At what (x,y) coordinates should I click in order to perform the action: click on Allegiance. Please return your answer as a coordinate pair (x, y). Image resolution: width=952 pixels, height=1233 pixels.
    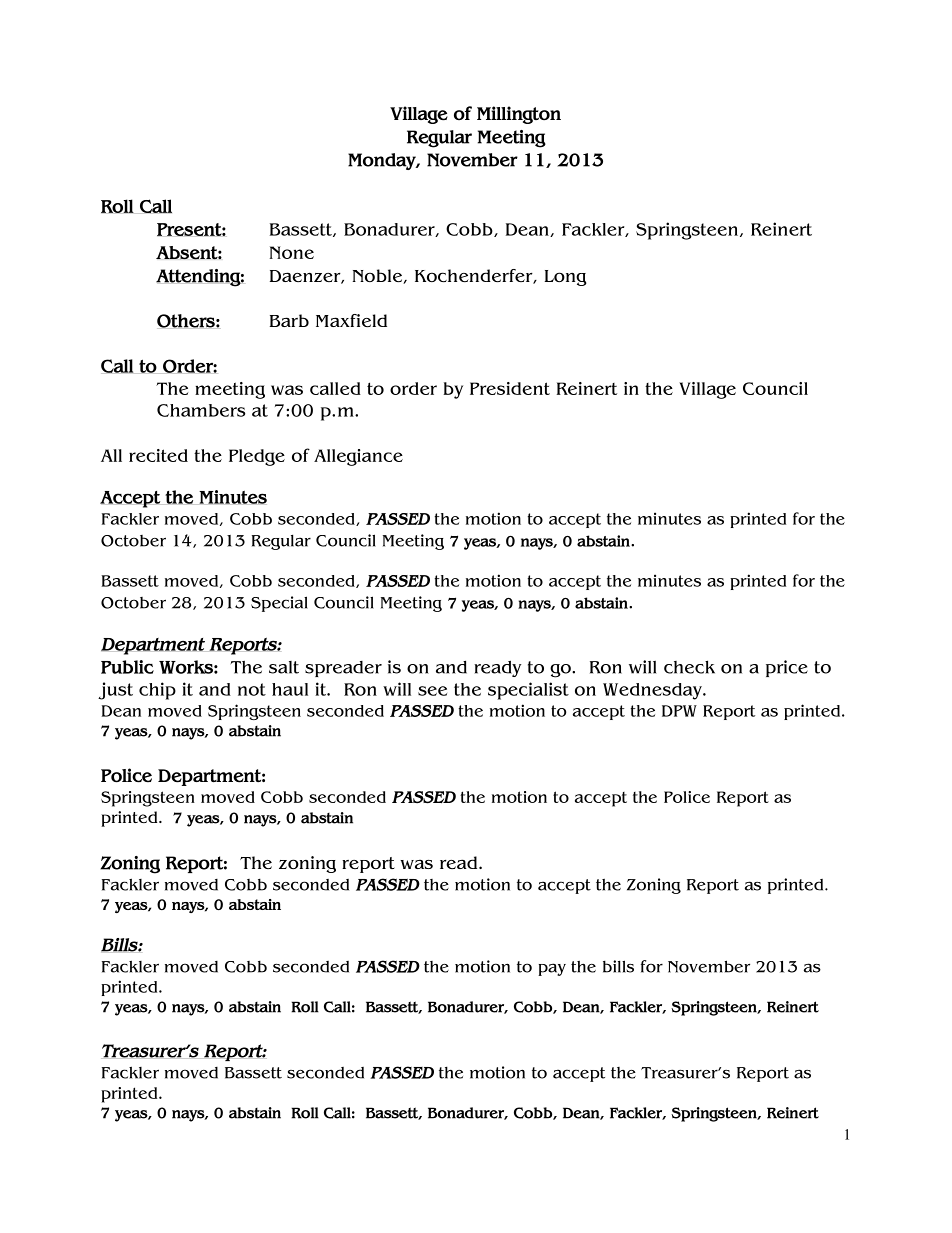
    Looking at the image, I should click on (358, 457).
